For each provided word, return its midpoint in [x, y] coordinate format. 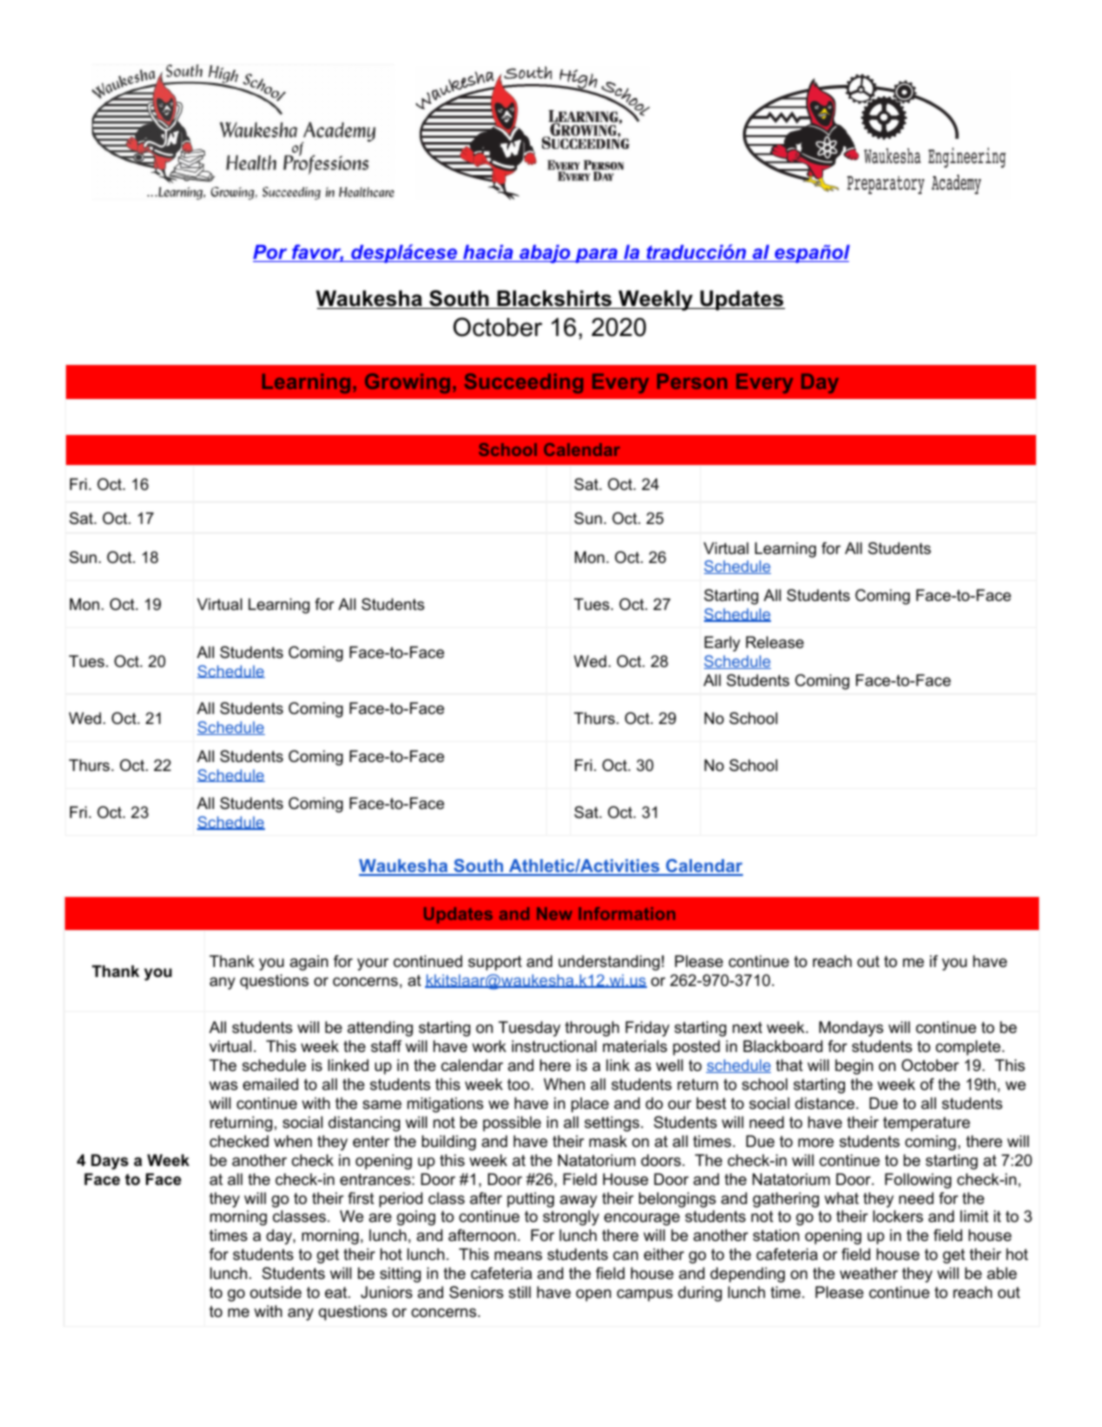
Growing [407, 383]
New [554, 913]
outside [276, 1292]
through [592, 1029]
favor [317, 253]
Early [722, 644]
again [309, 963]
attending [380, 1029]
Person [692, 381]
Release [775, 642]
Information [627, 913]
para [596, 255]
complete [968, 1048]
